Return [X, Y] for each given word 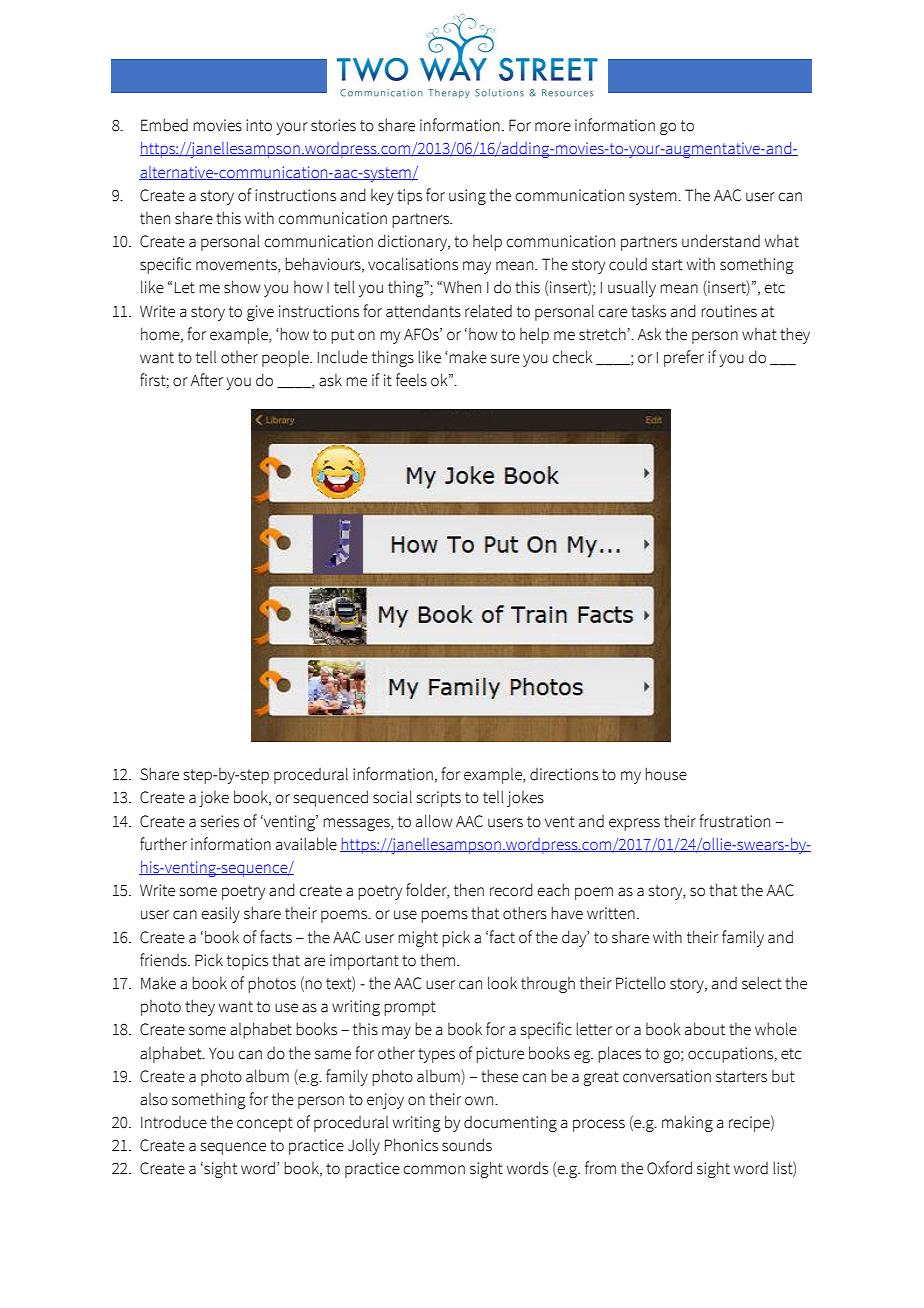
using [467, 197]
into [259, 125]
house [666, 774]
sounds [467, 1145]
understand [721, 241]
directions [564, 774]
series [220, 821]
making [687, 1123]
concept [265, 1124]
